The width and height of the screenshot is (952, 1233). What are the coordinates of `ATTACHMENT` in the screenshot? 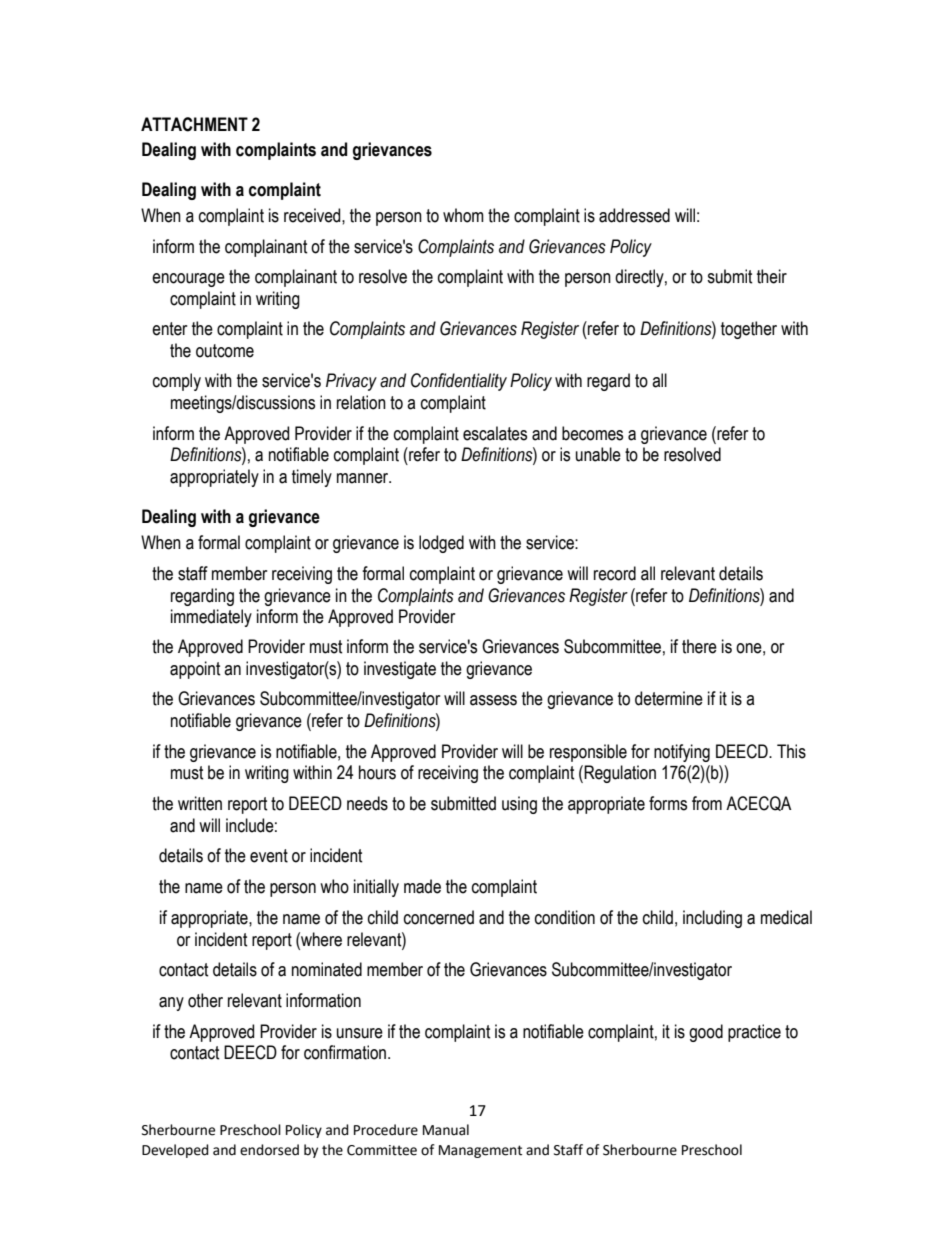 It's located at (194, 124).
